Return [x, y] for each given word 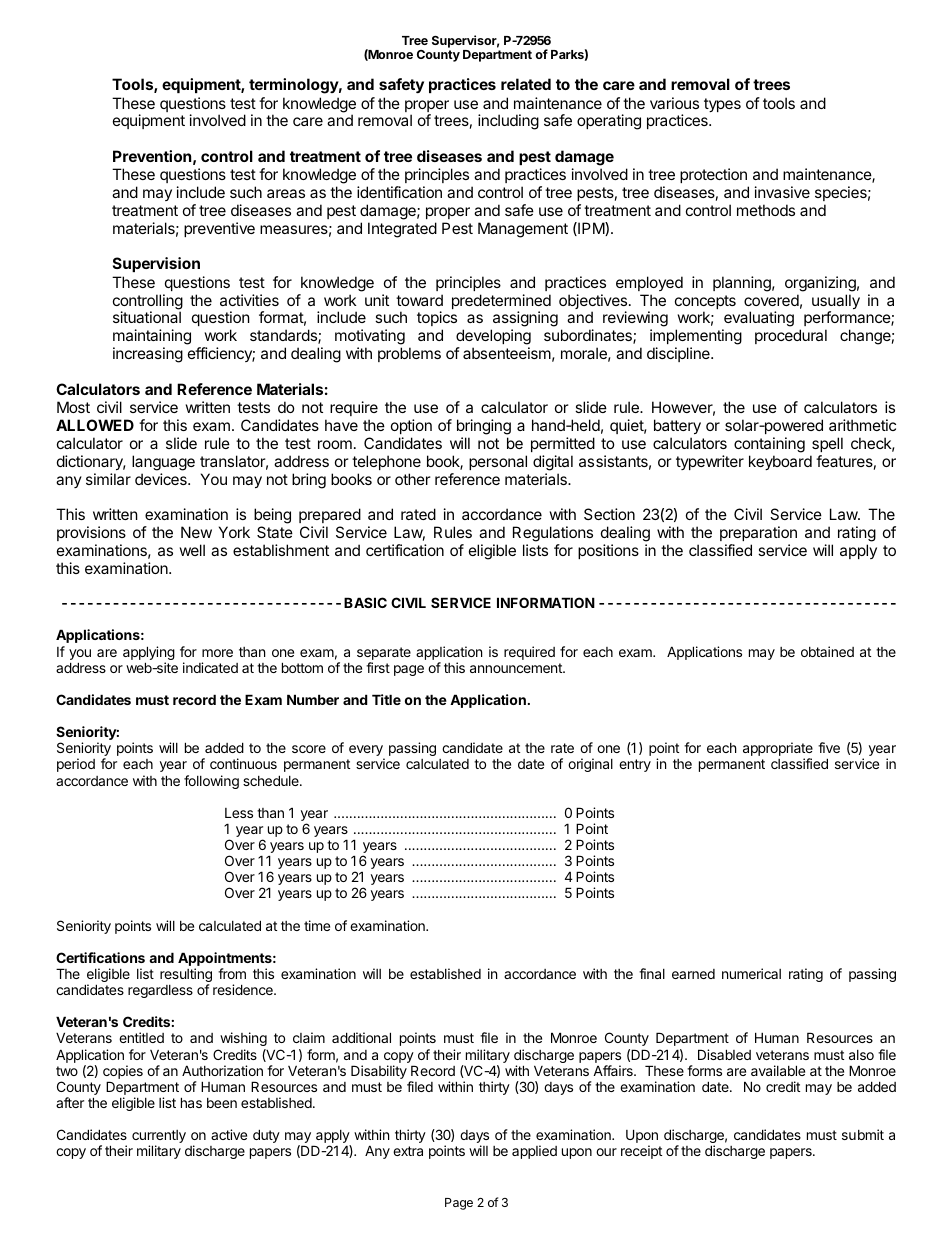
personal [498, 462]
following [211, 782]
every [367, 752]
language [163, 463]
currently [159, 1138]
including [508, 122]
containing [769, 445]
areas [286, 193]
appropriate [778, 750]
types [722, 105]
